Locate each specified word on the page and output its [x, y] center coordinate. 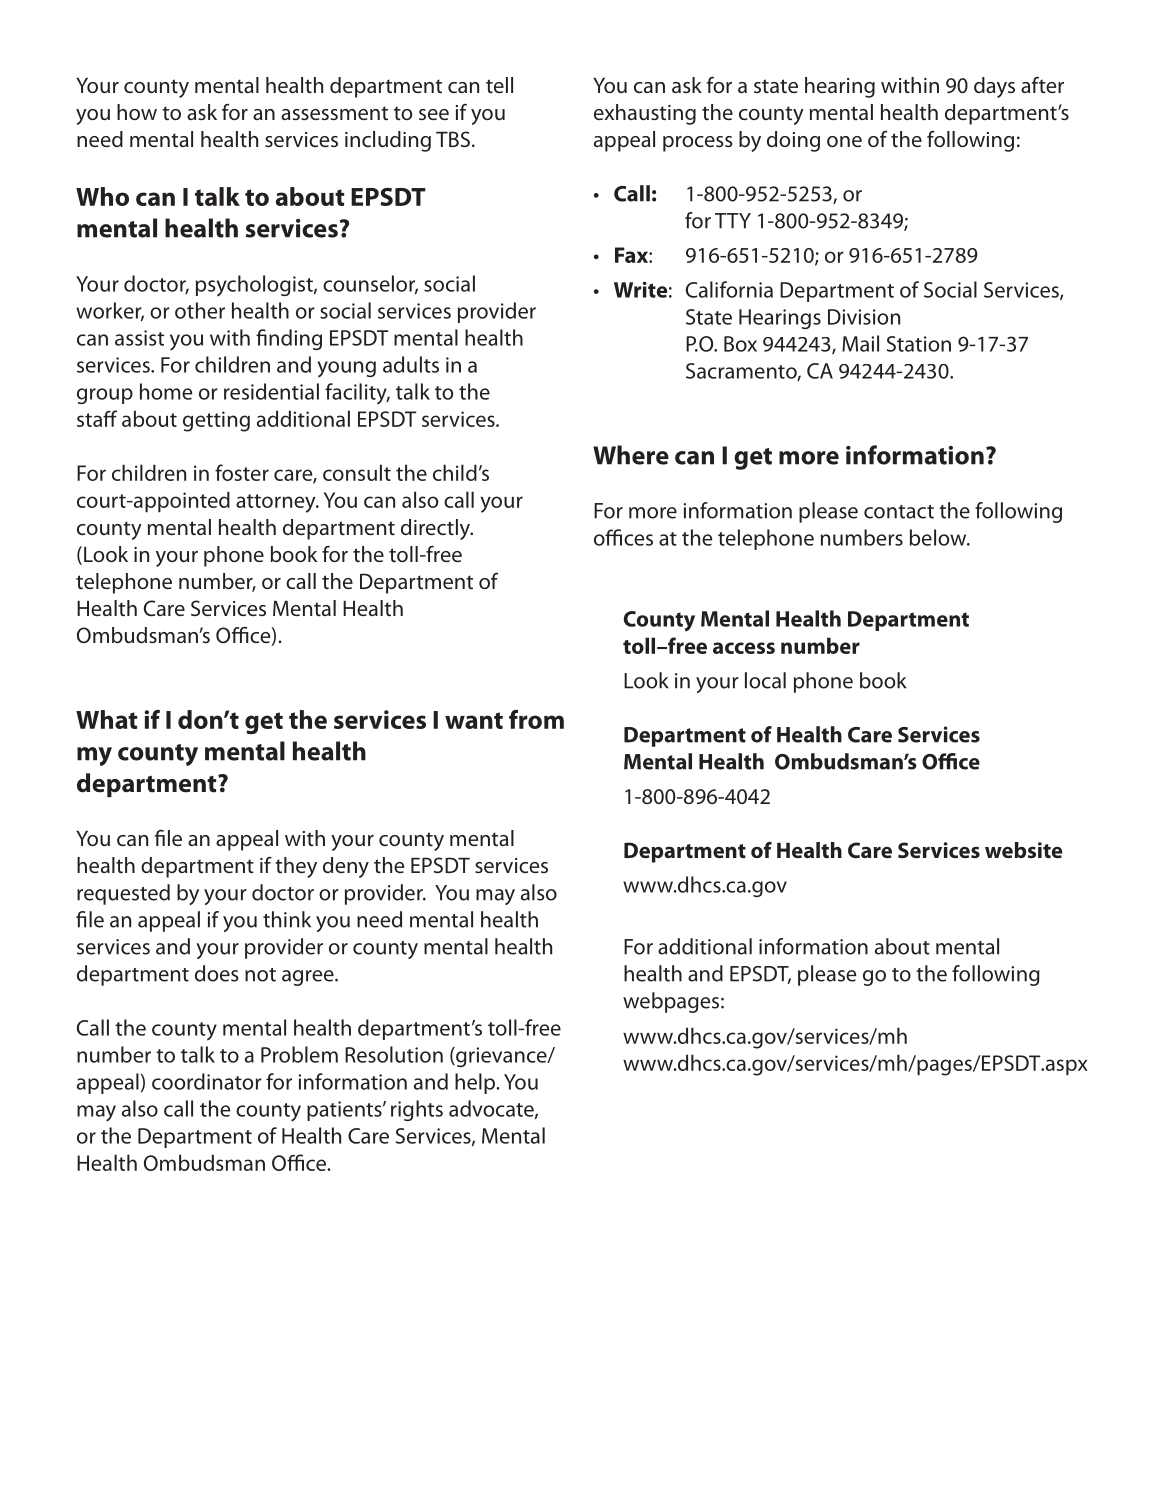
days [994, 87]
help [476, 1083]
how [137, 112]
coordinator [207, 1081]
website [1023, 850]
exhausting [645, 114]
